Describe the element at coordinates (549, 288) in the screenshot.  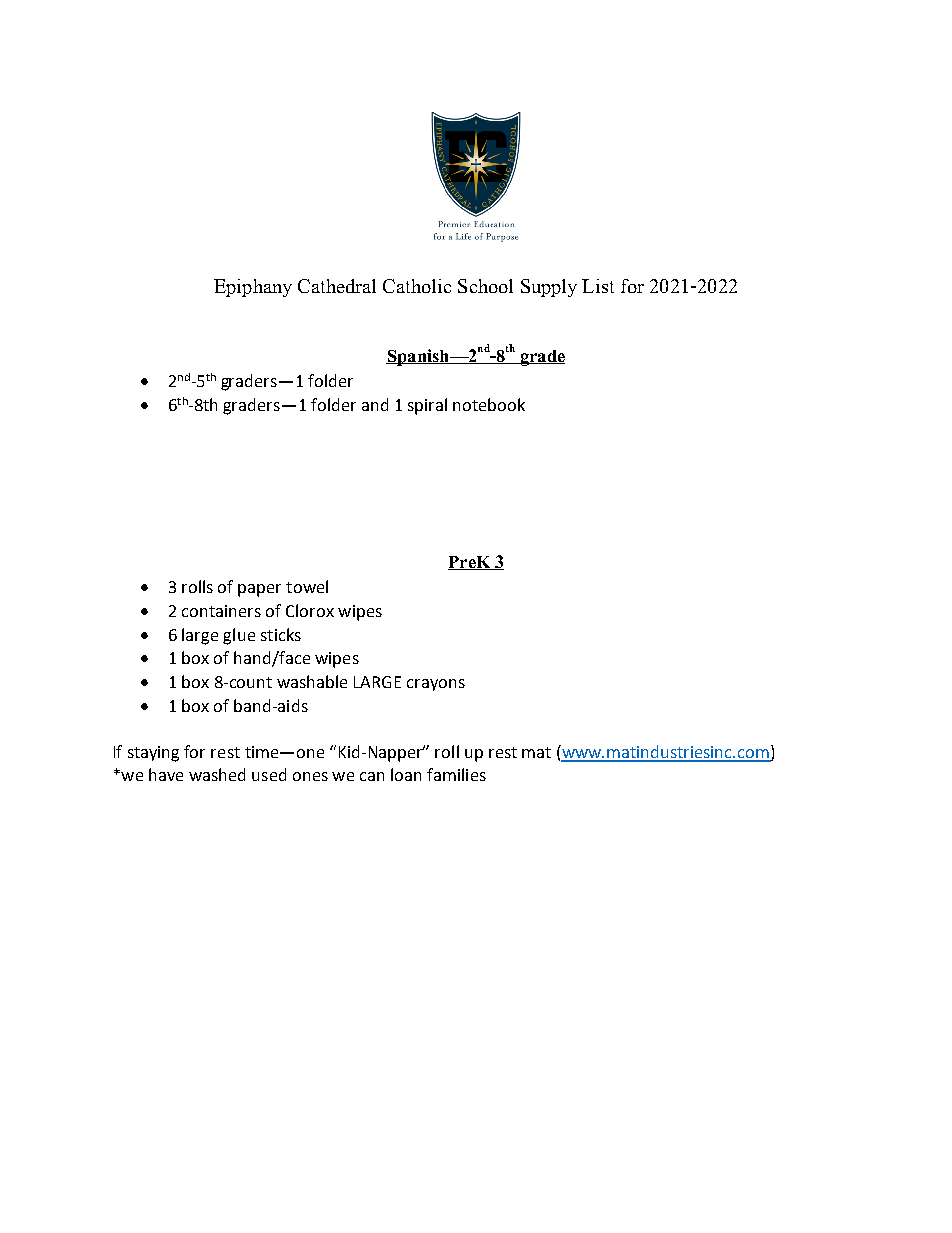
I see `Supply` at that location.
